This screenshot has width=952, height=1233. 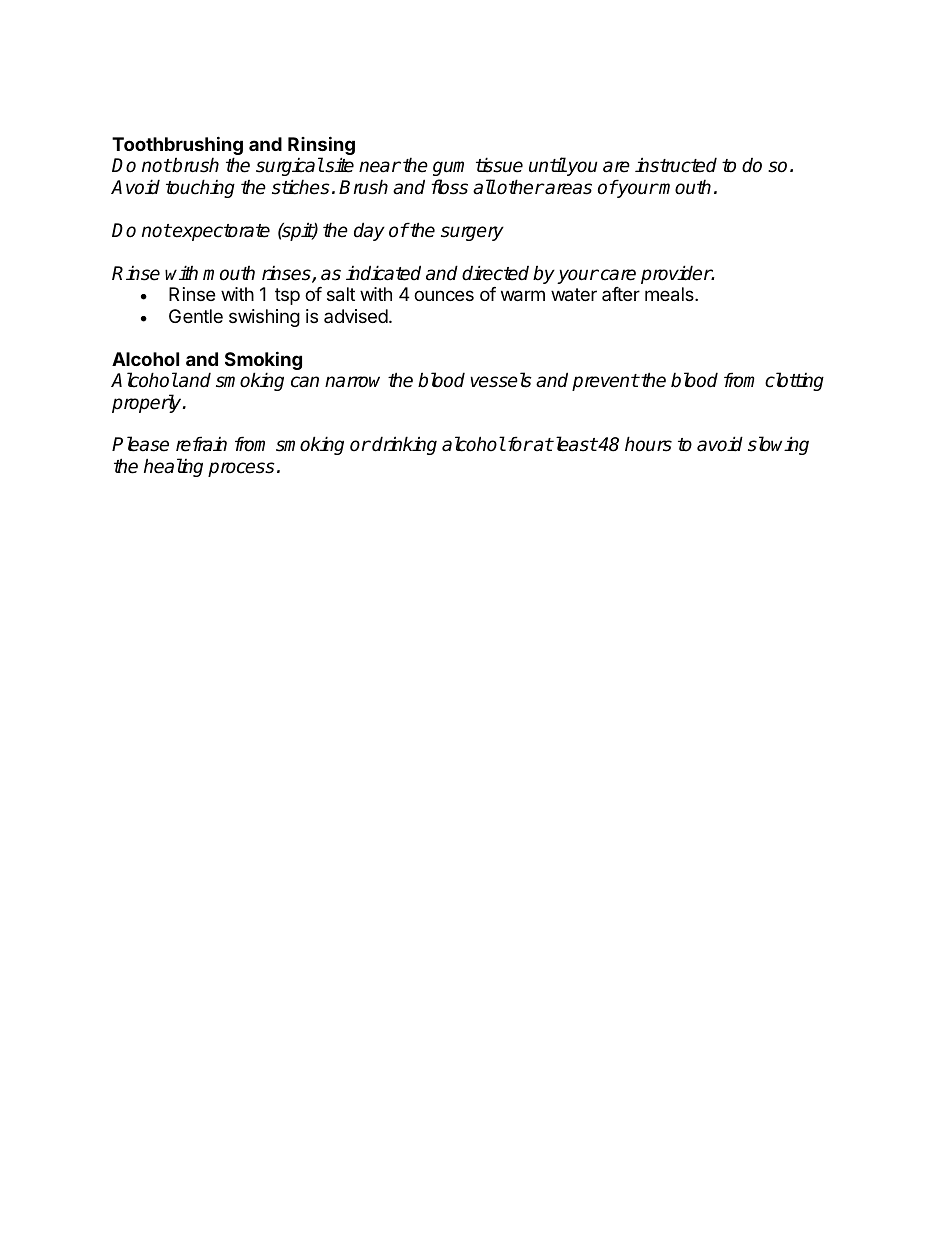 What do you see at coordinates (472, 233) in the screenshot?
I see `surgery` at bounding box center [472, 233].
